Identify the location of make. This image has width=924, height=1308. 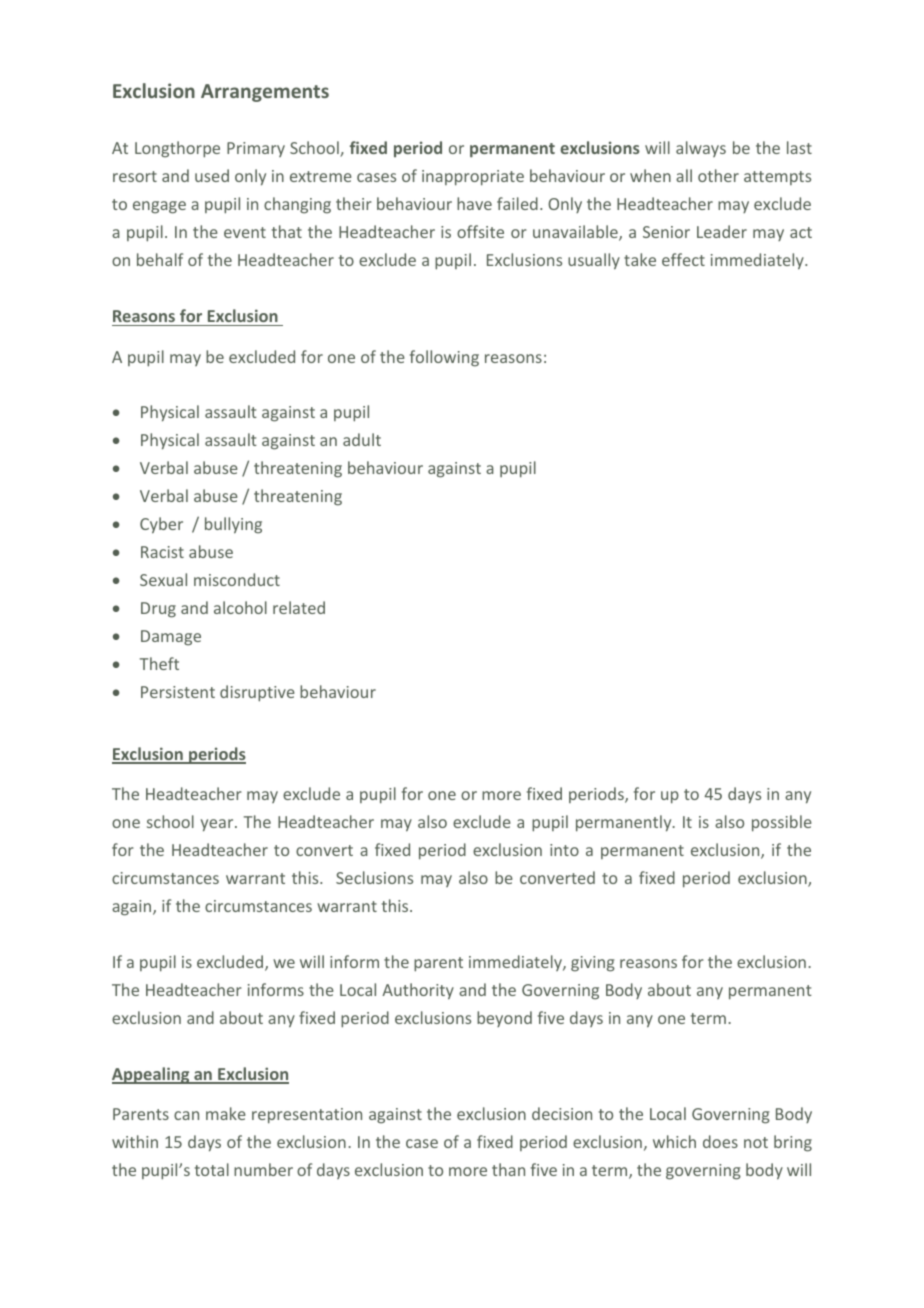
(226, 1113).
